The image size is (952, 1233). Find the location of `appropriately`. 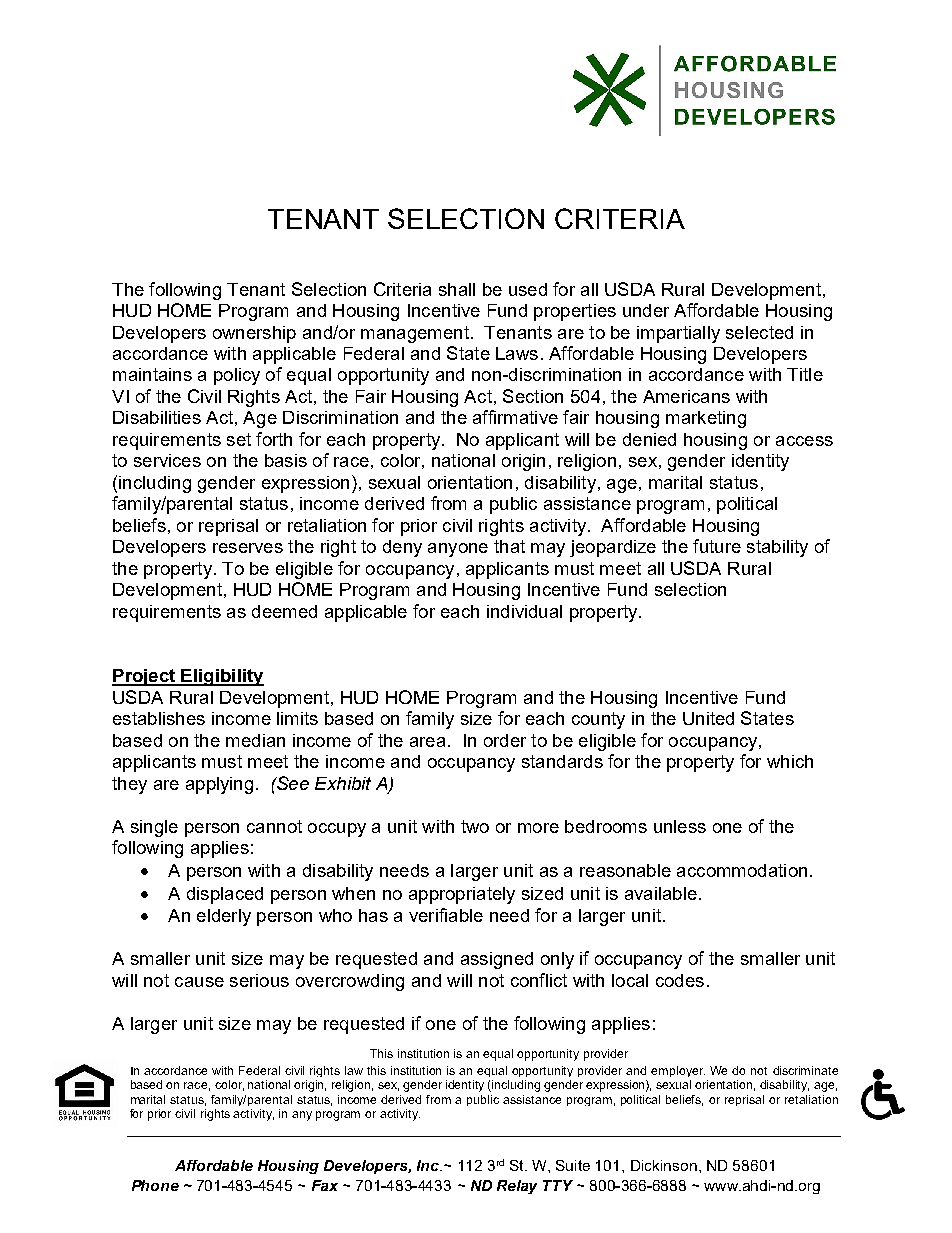

appropriately is located at coordinates (462, 895).
